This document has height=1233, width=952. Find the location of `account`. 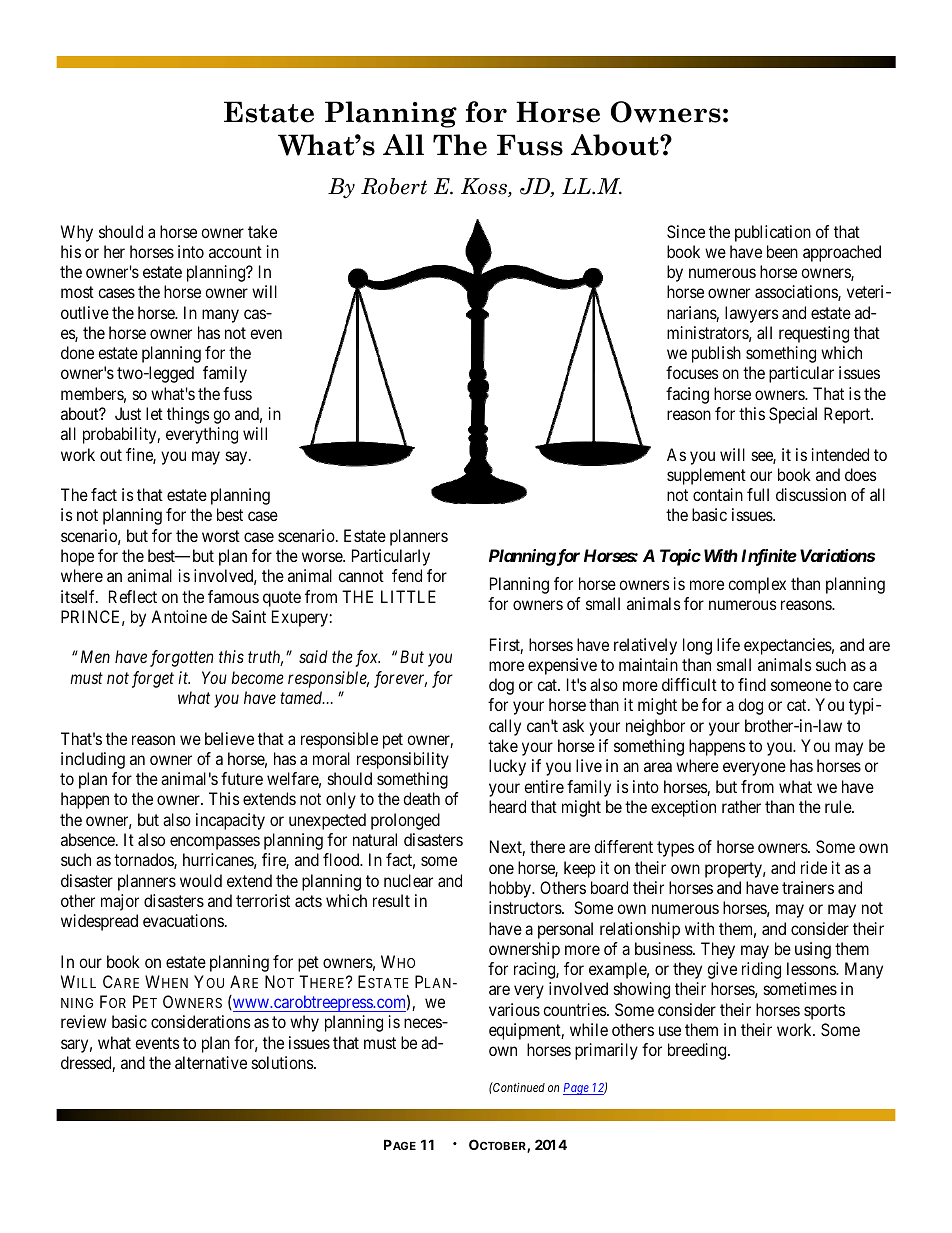

account is located at coordinates (235, 252).
